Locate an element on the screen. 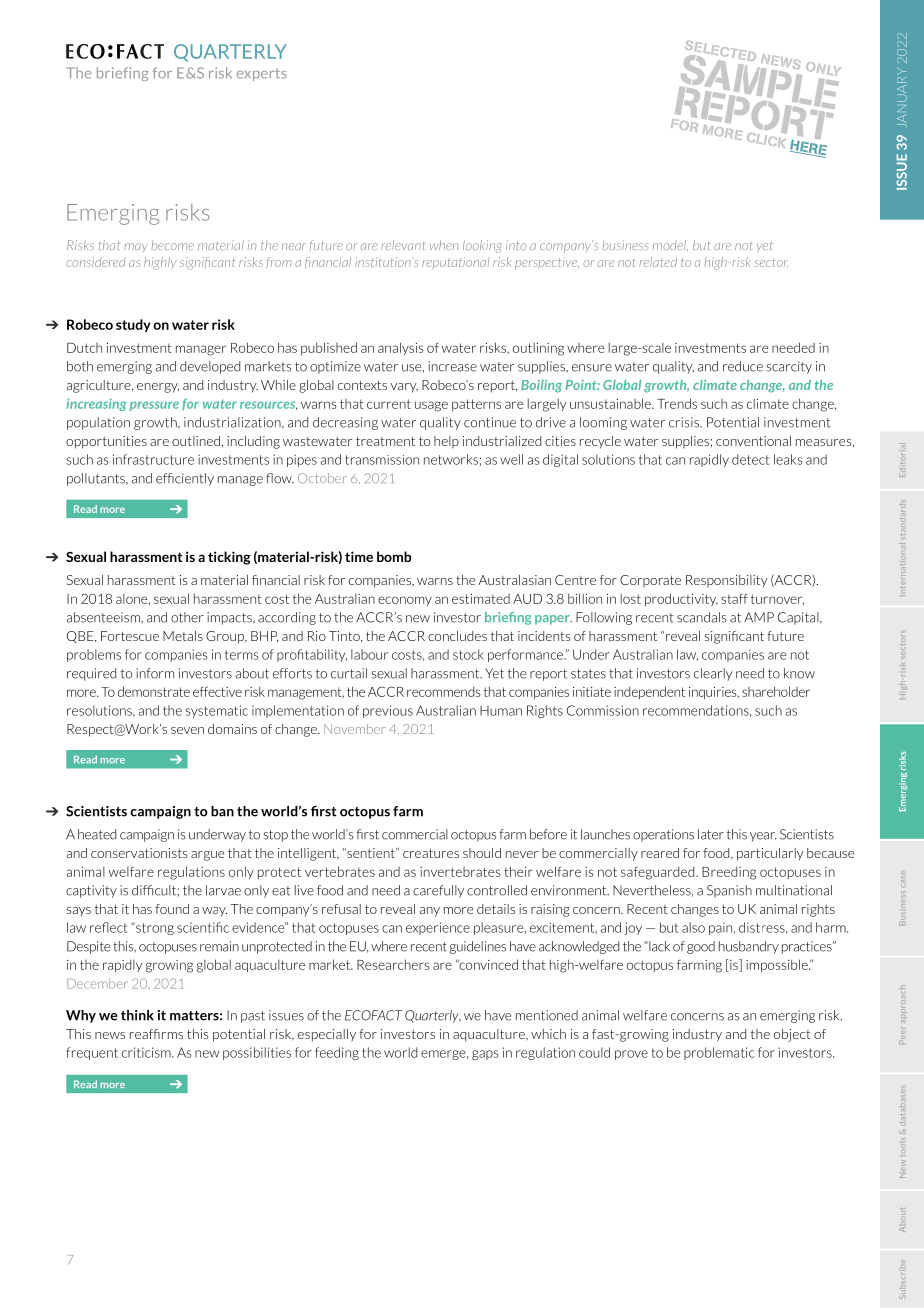  reaffirms is located at coordinates (156, 1034).
